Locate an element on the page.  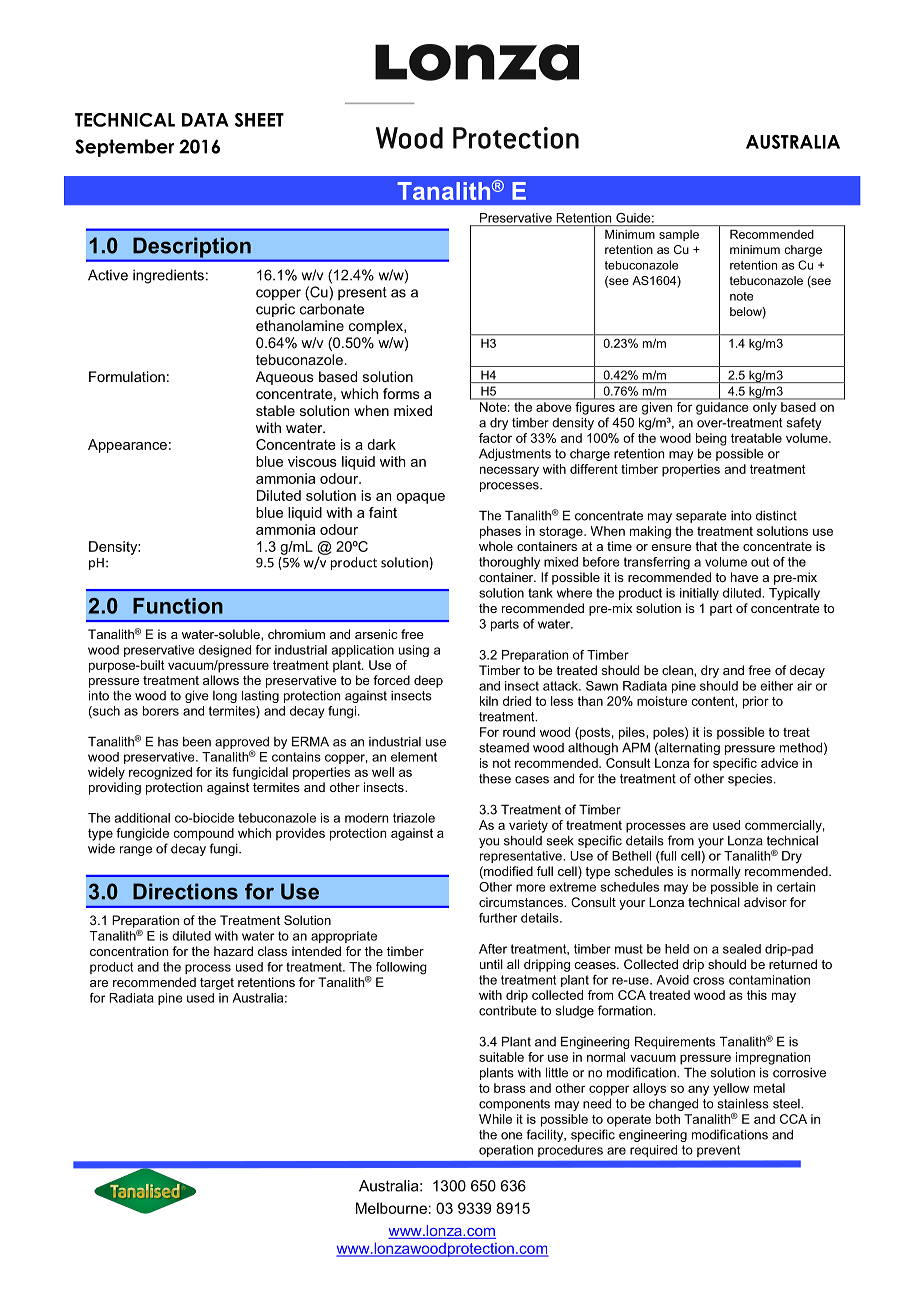
DATA is located at coordinates (205, 120).
